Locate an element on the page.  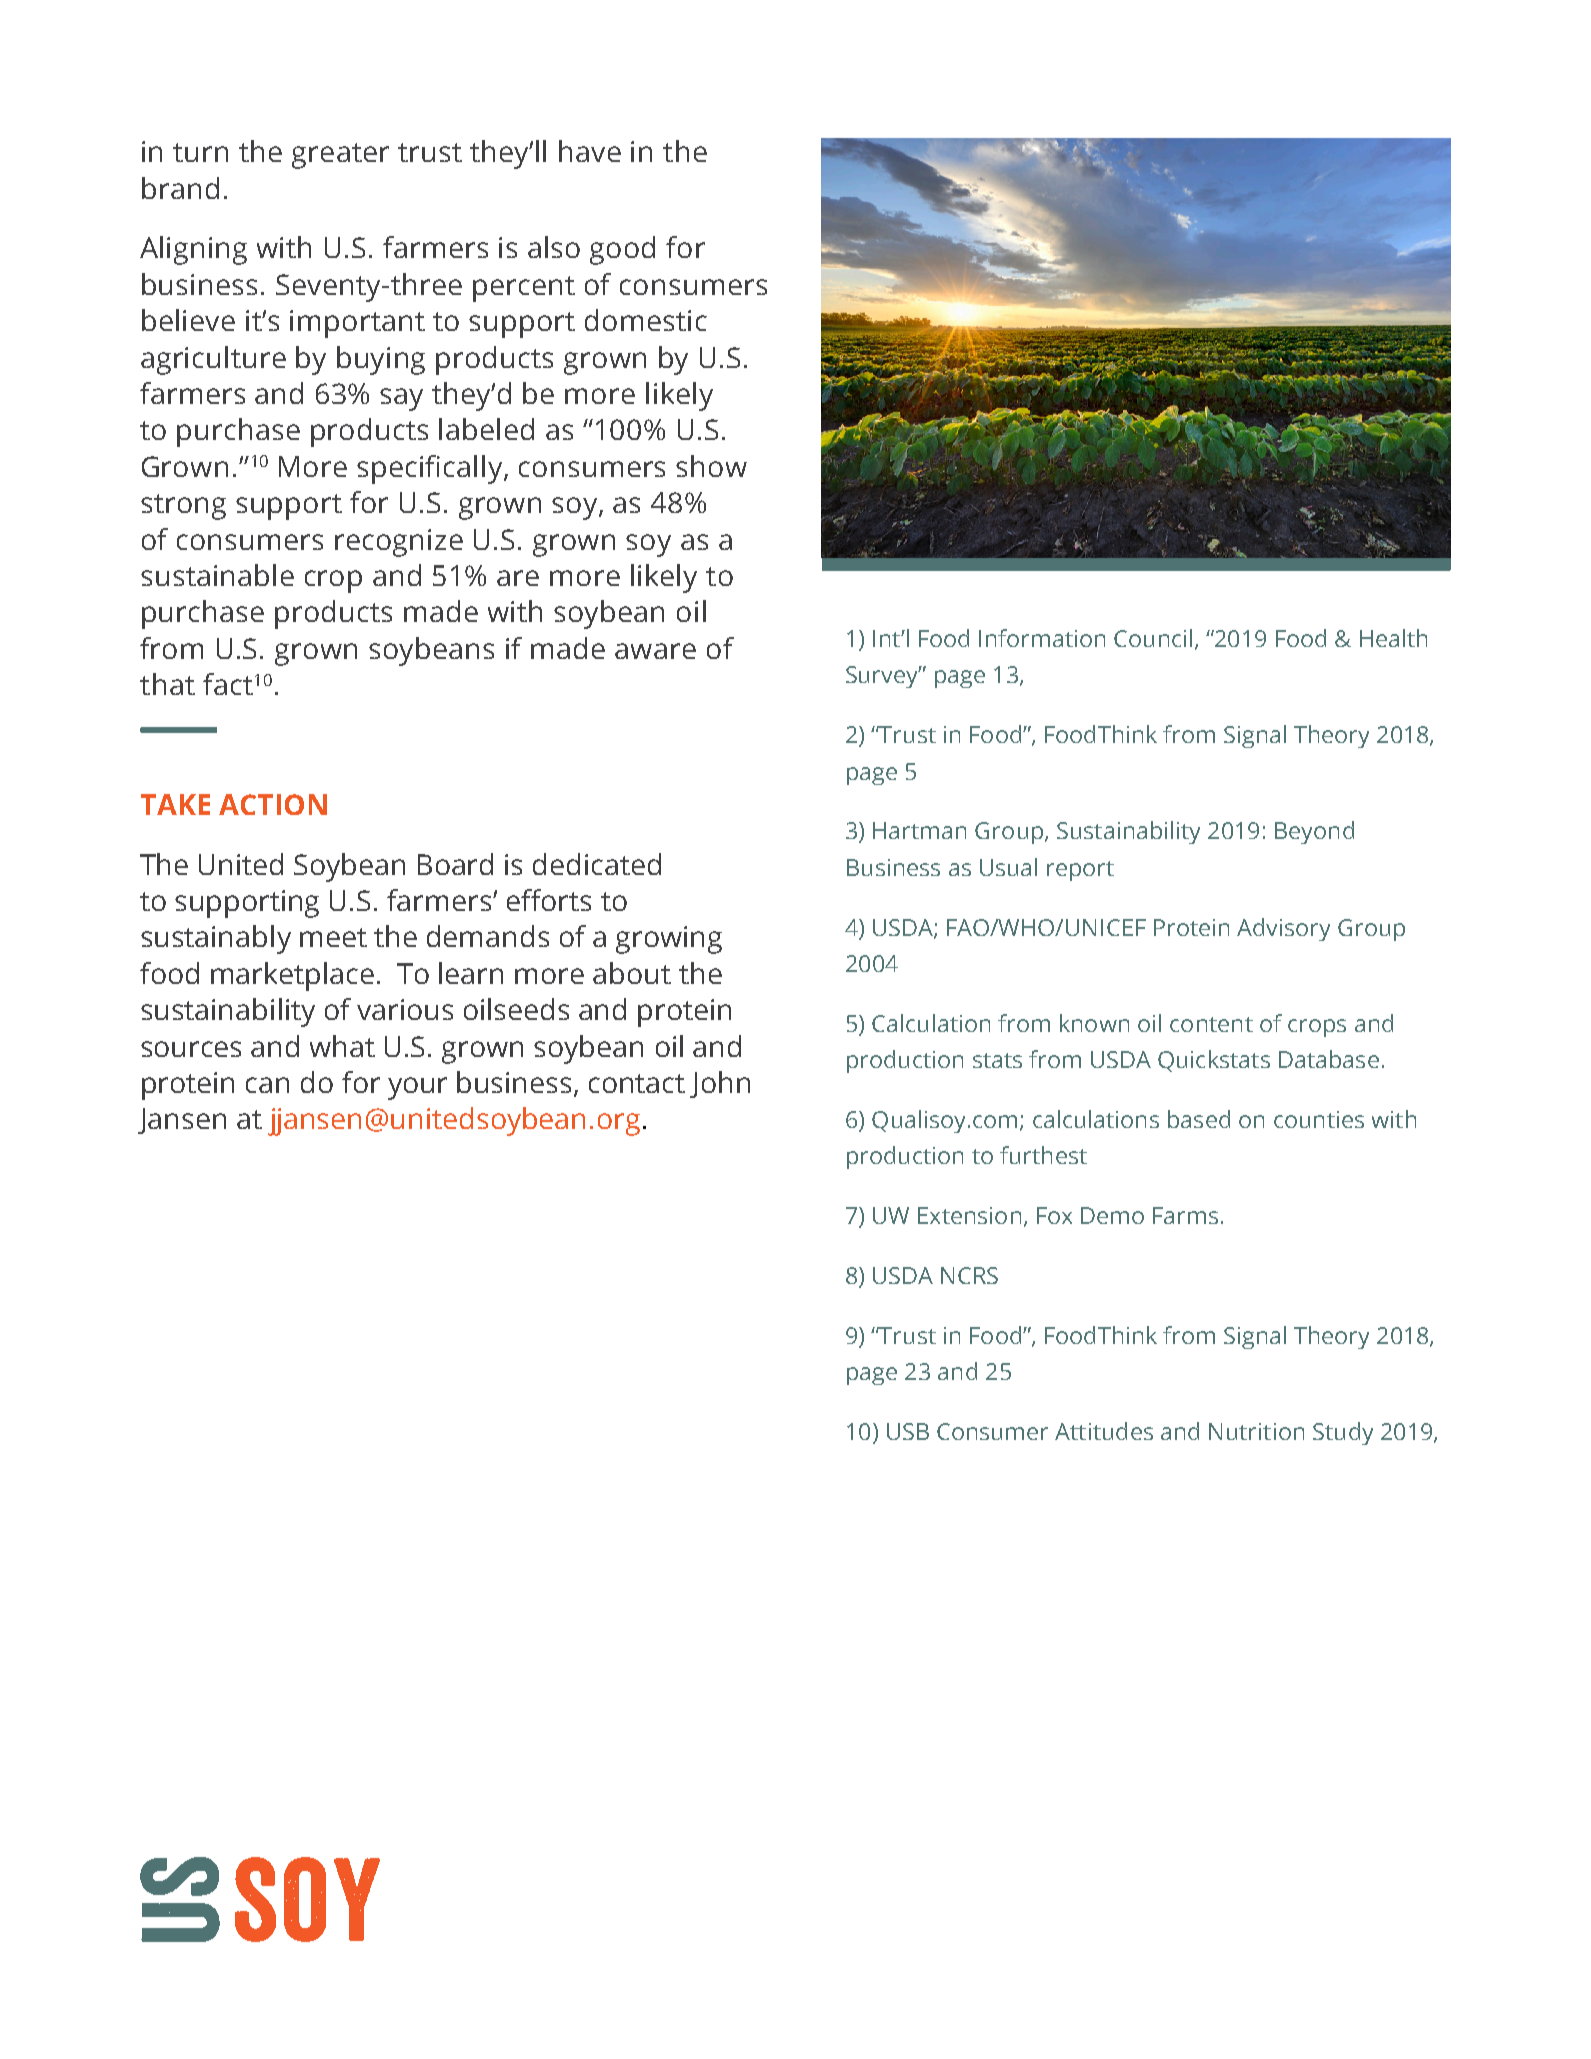
Beyond is located at coordinates (1314, 832).
